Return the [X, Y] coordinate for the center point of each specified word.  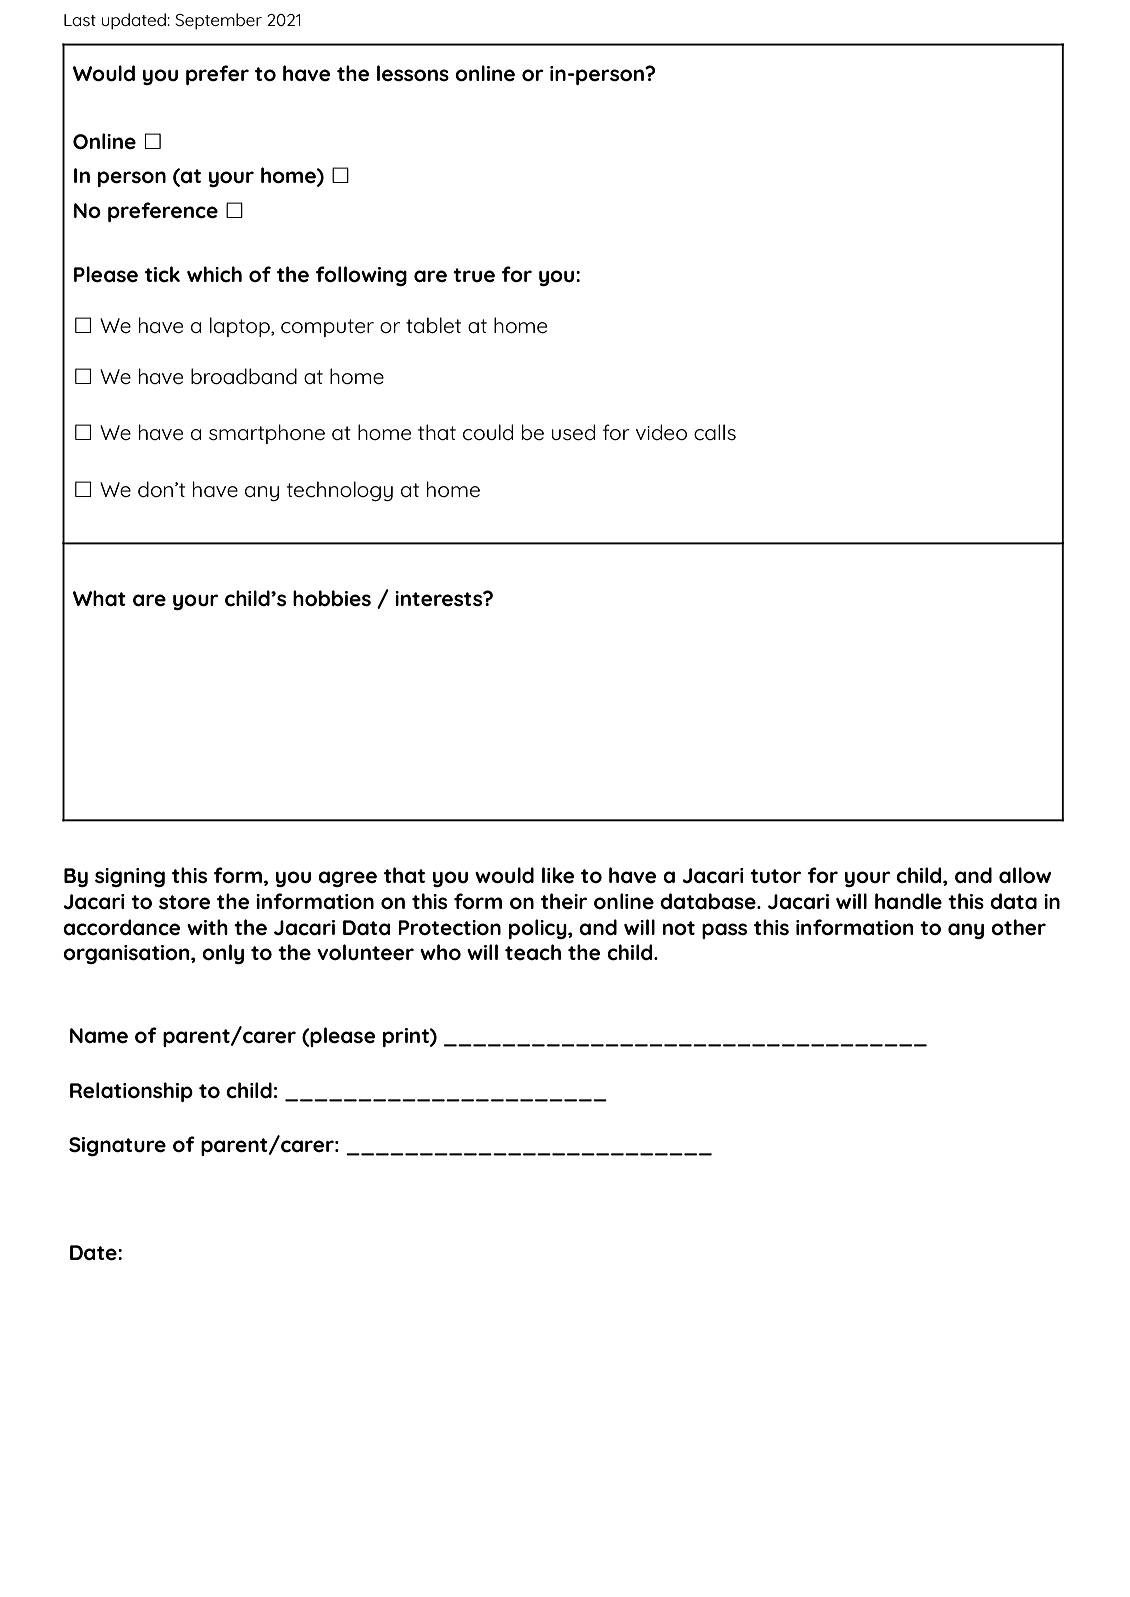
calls [715, 432]
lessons [413, 73]
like [558, 875]
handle [908, 901]
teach [533, 952]
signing [130, 877]
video [661, 432]
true [474, 275]
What [99, 598]
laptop [241, 327]
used [573, 432]
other [1018, 927]
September [218, 21]
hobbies [332, 598]
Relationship [131, 1092]
